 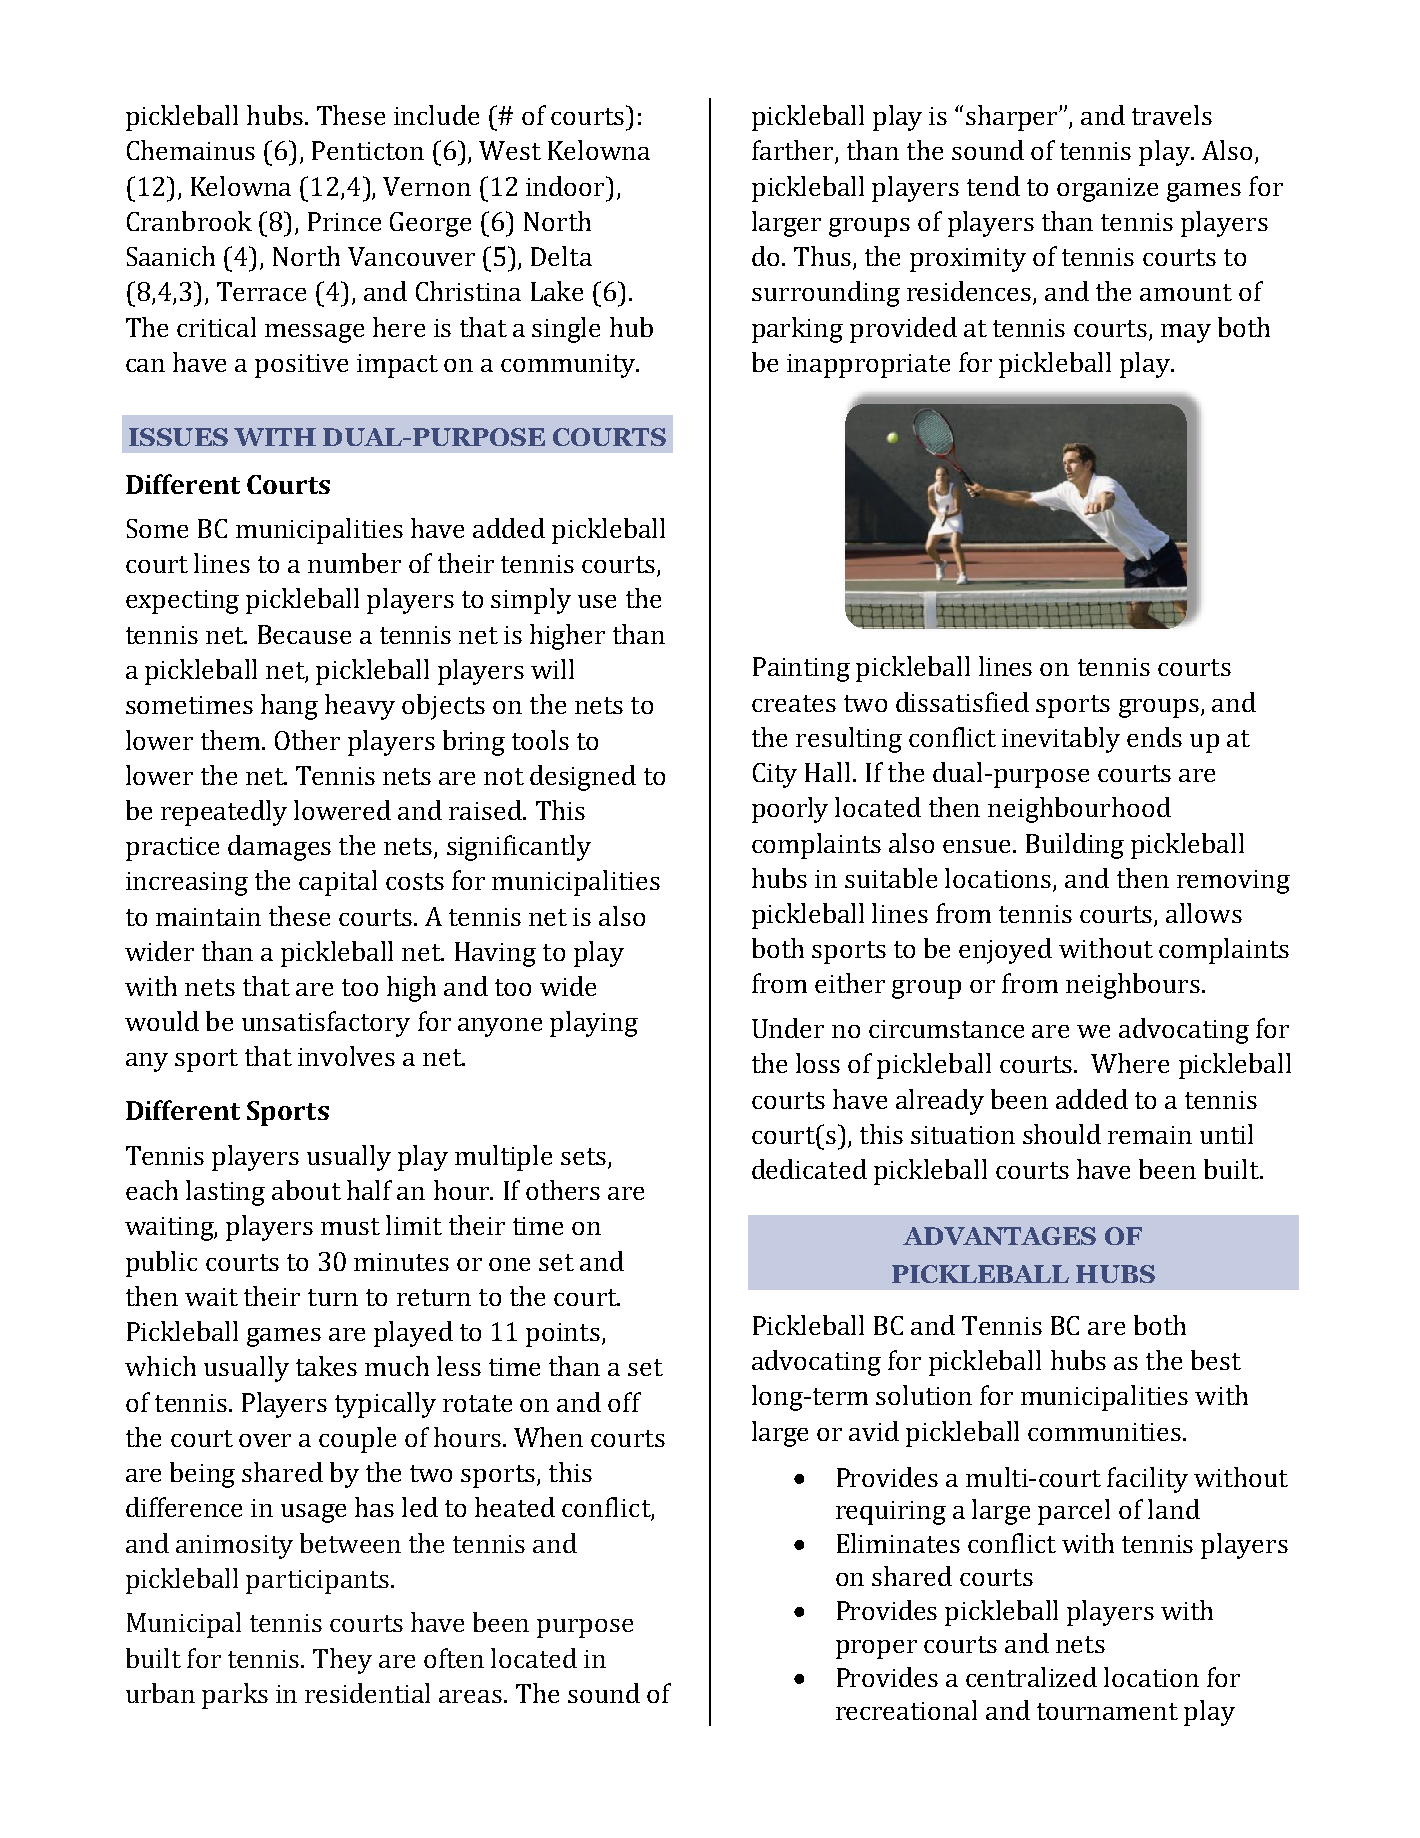 What do you see at coordinates (306, 1190) in the screenshot?
I see `about` at bounding box center [306, 1190].
